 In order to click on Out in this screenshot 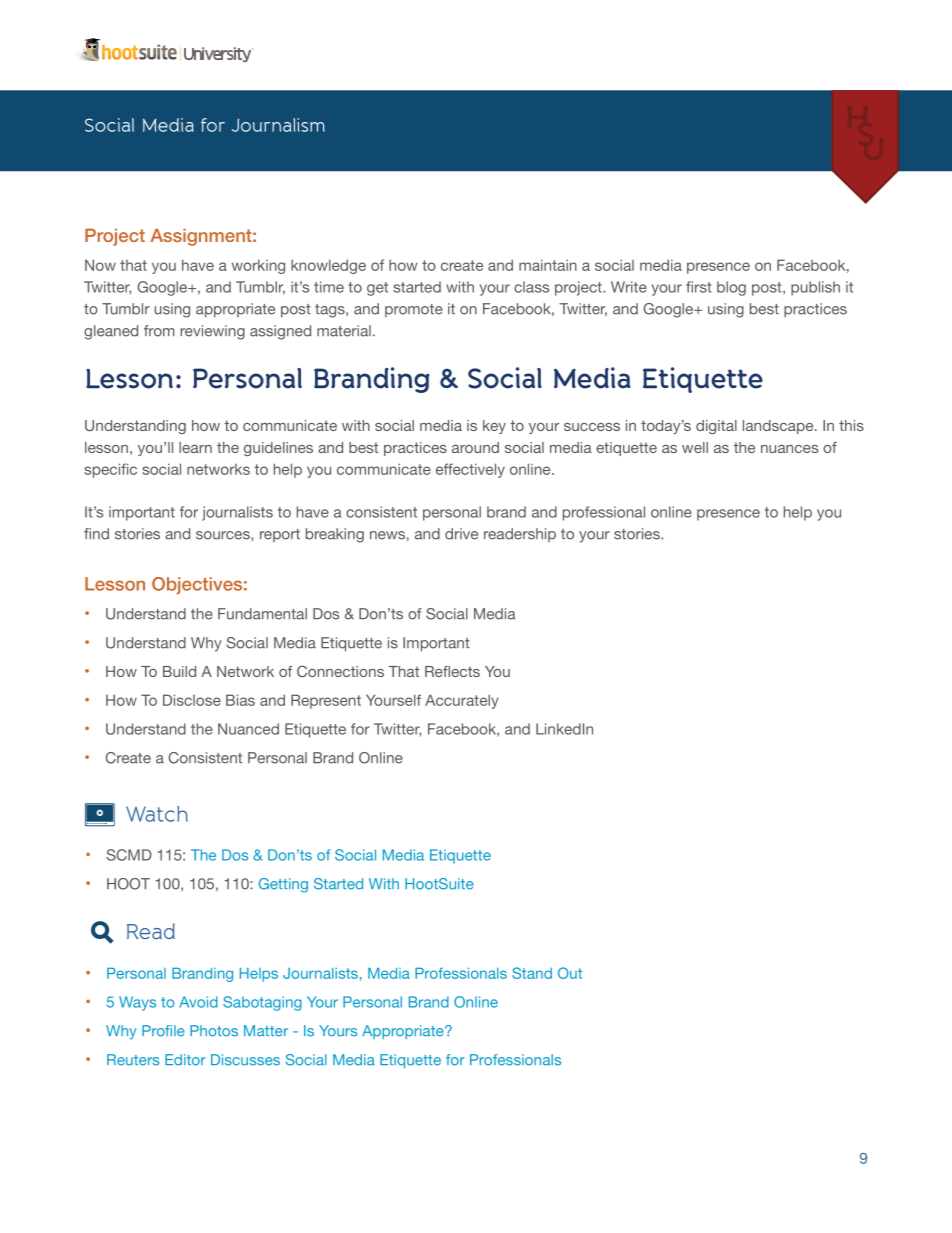, I will do `click(570, 973)`.
